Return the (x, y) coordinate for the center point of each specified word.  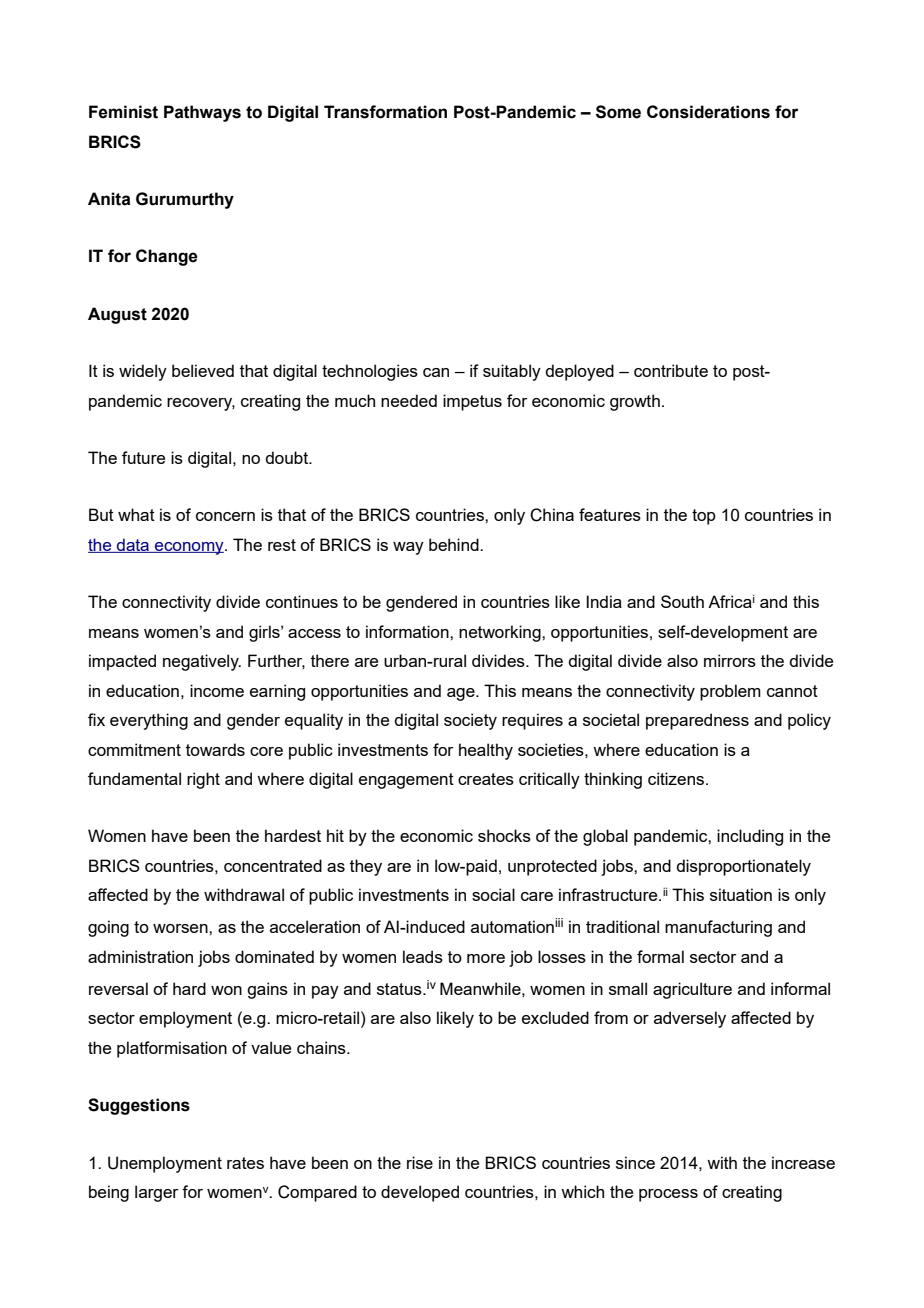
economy (189, 548)
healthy (486, 751)
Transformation (385, 112)
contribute (671, 370)
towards (215, 749)
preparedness (697, 721)
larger (156, 1193)
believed (203, 370)
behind (455, 544)
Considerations (708, 112)
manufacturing (718, 928)
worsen (181, 928)
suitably (512, 372)
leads (423, 956)
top (704, 517)
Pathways (202, 113)
